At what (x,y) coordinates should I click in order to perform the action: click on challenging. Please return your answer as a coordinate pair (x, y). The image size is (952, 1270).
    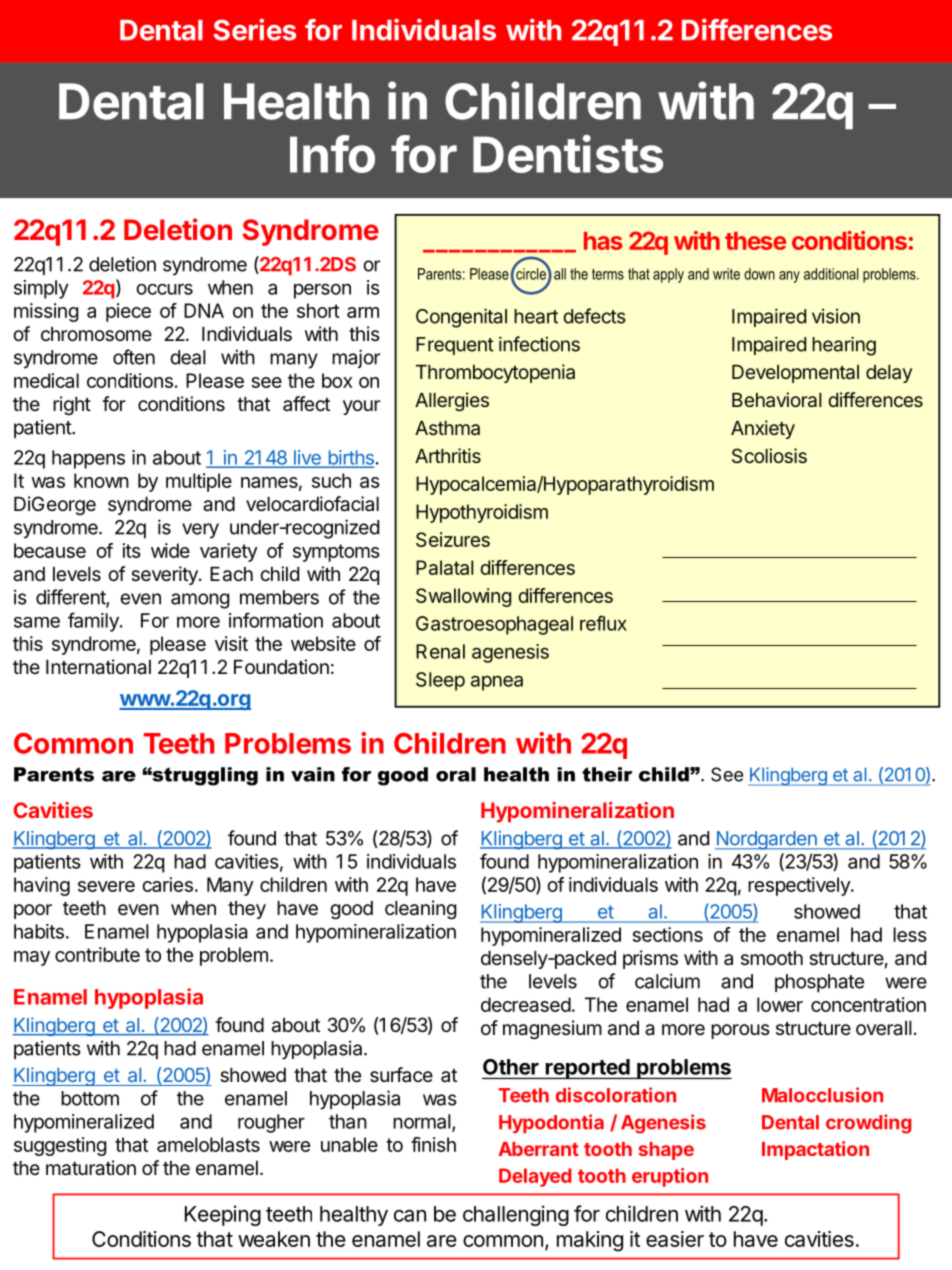
    Looking at the image, I should click on (516, 1215).
